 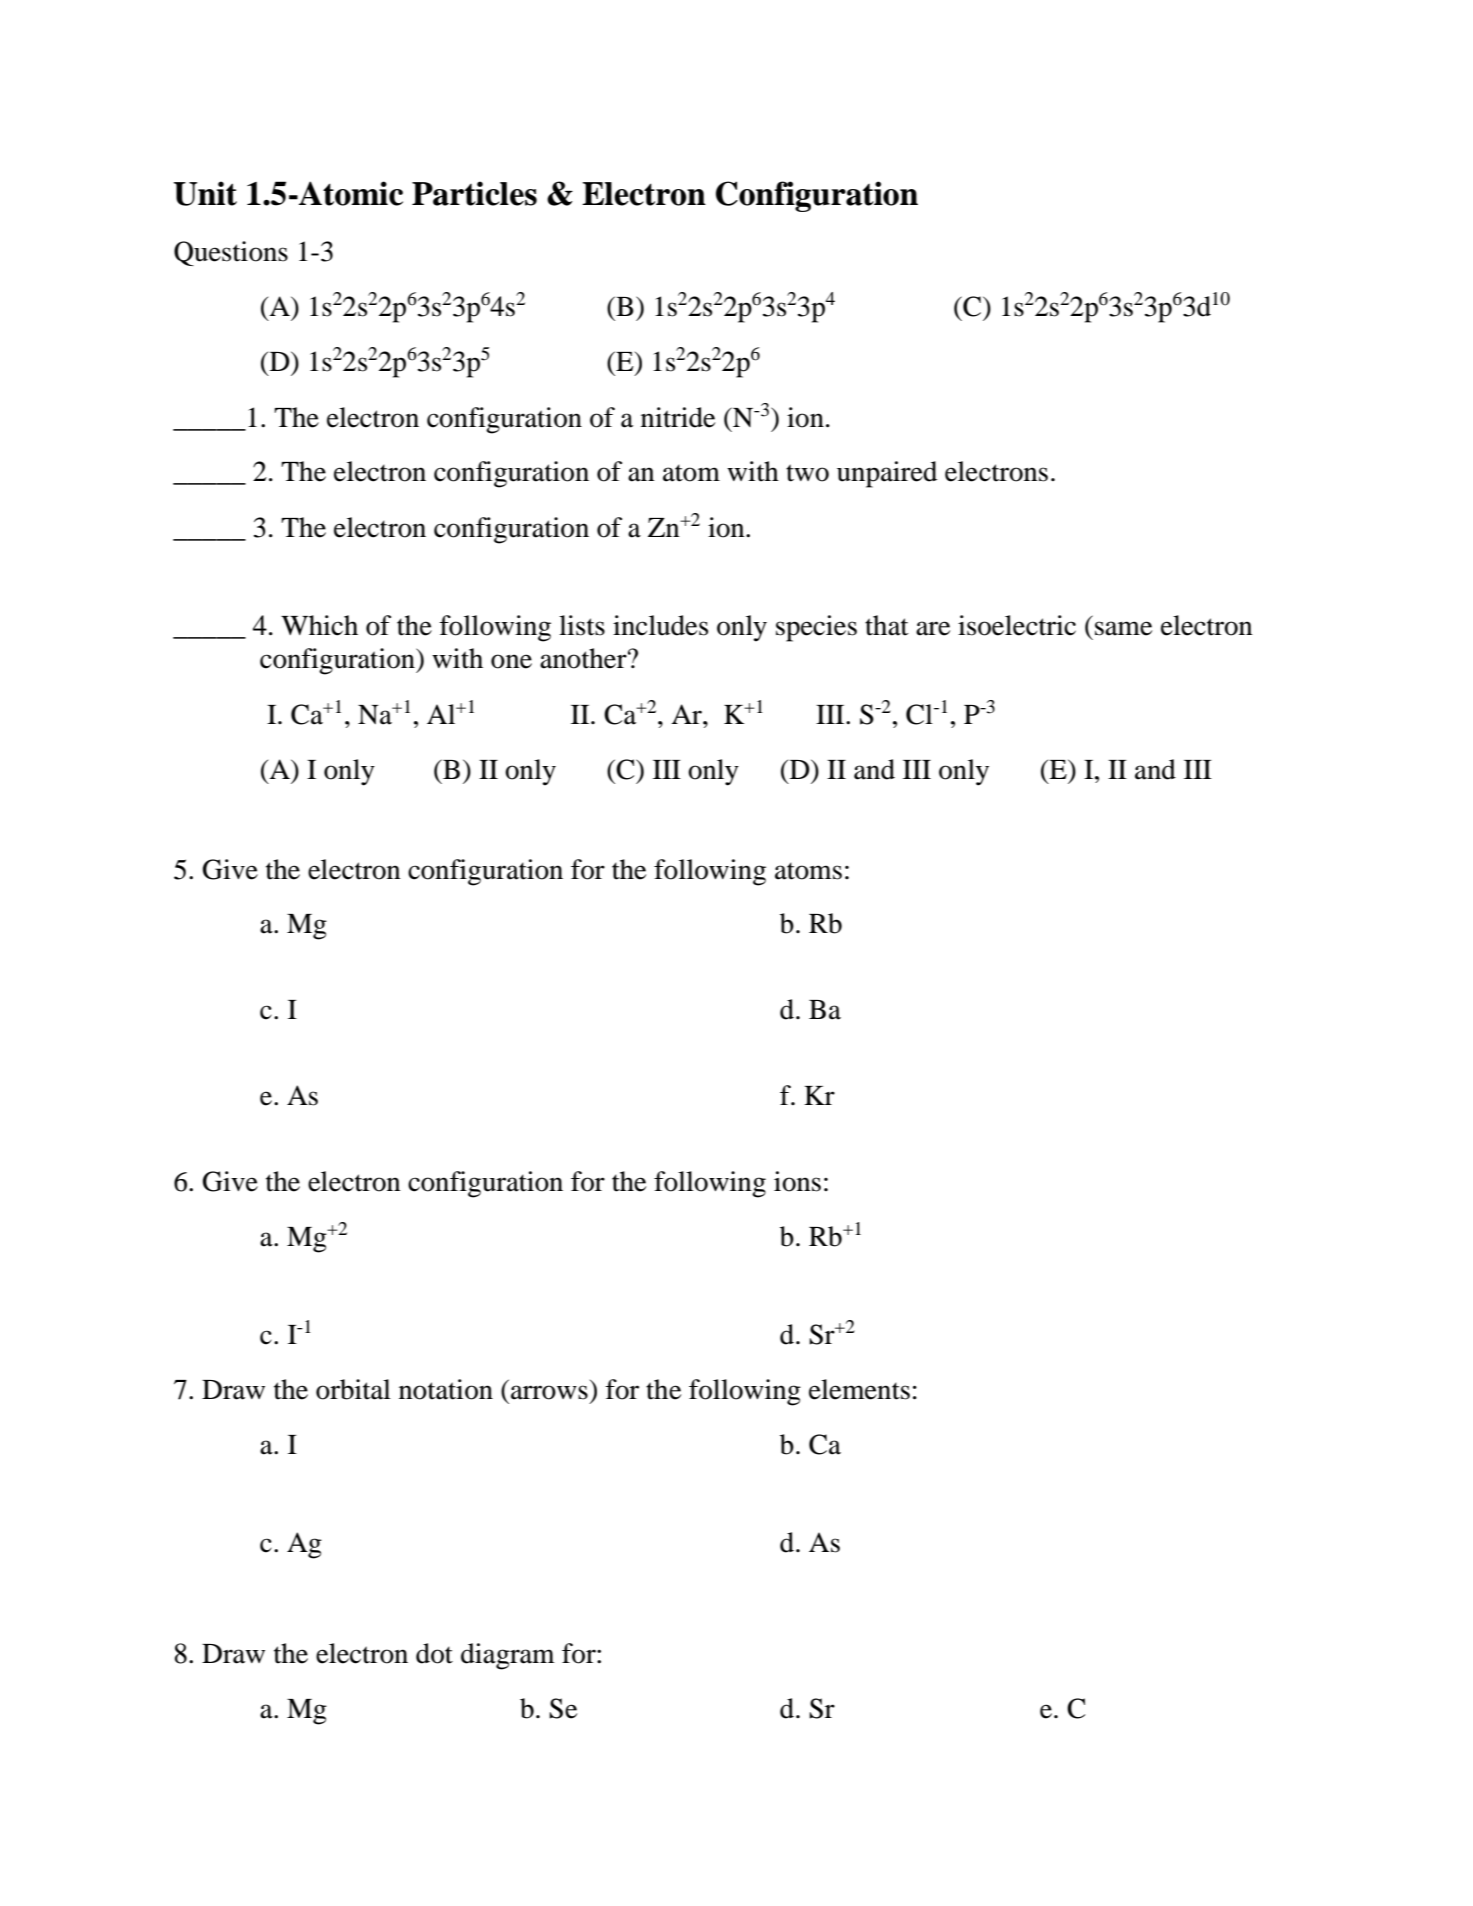 I want to click on Particles, so click(x=474, y=193).
